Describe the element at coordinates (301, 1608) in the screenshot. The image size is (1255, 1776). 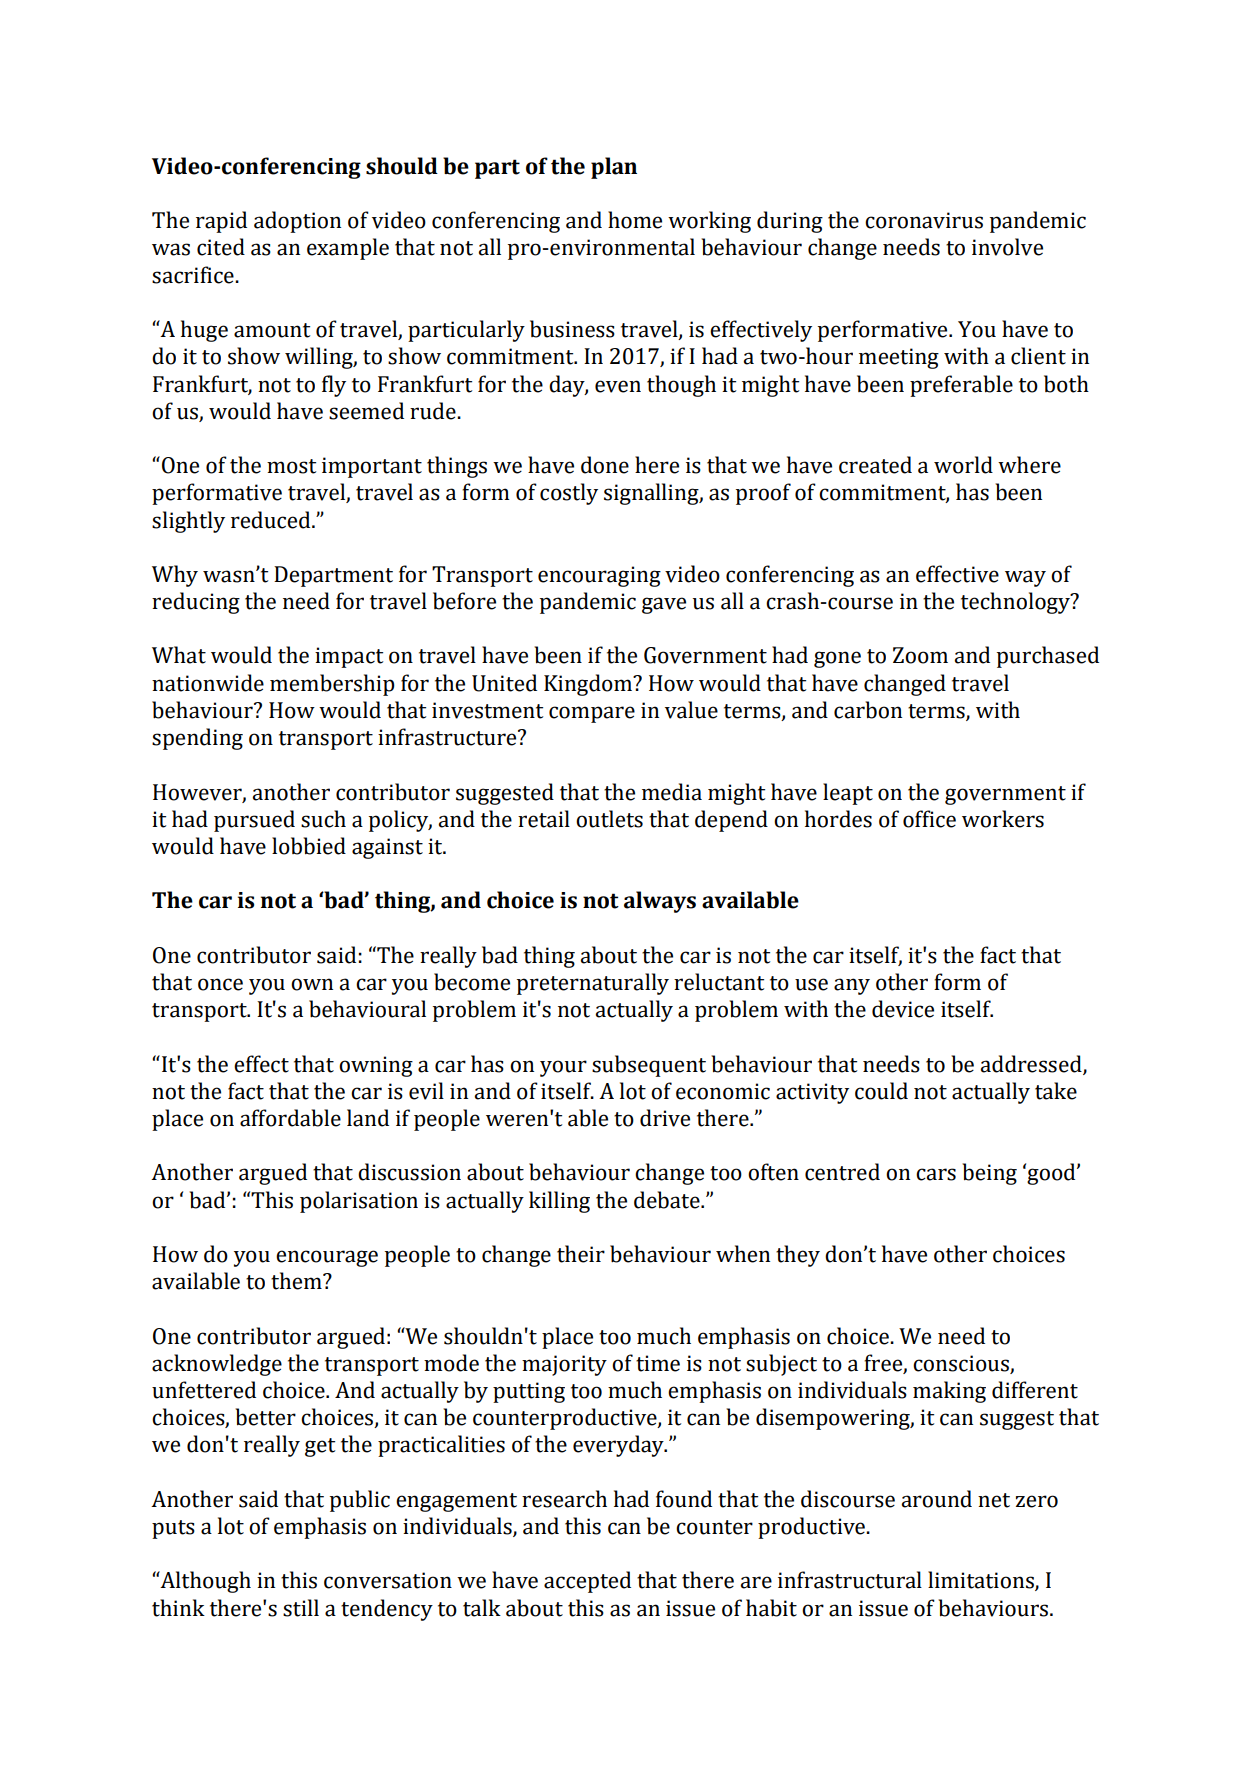
I see `still` at that location.
